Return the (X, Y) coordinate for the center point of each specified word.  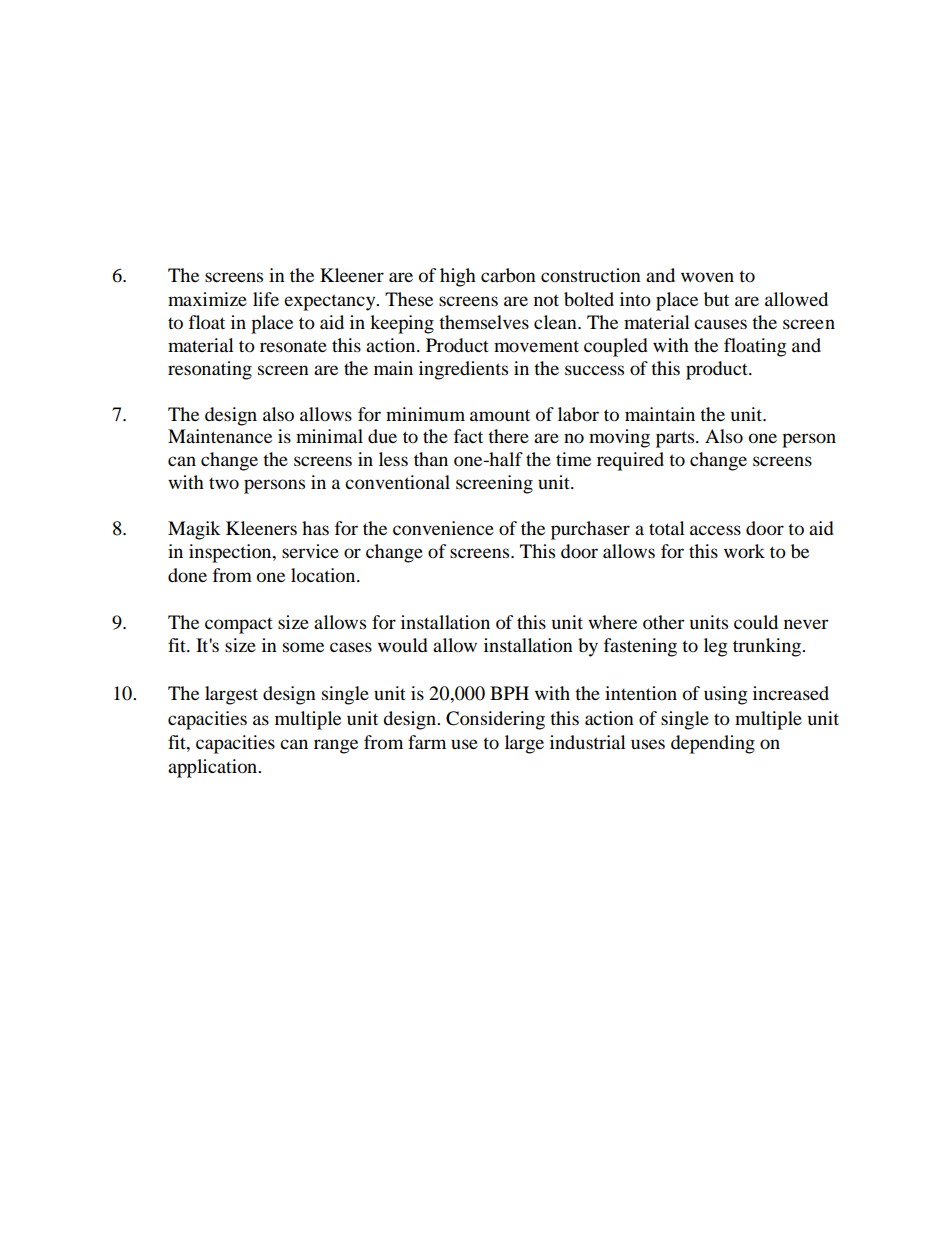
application (214, 768)
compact (239, 626)
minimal (329, 436)
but (716, 299)
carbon (508, 275)
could (756, 622)
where (612, 622)
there (508, 436)
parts (676, 439)
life (266, 299)
